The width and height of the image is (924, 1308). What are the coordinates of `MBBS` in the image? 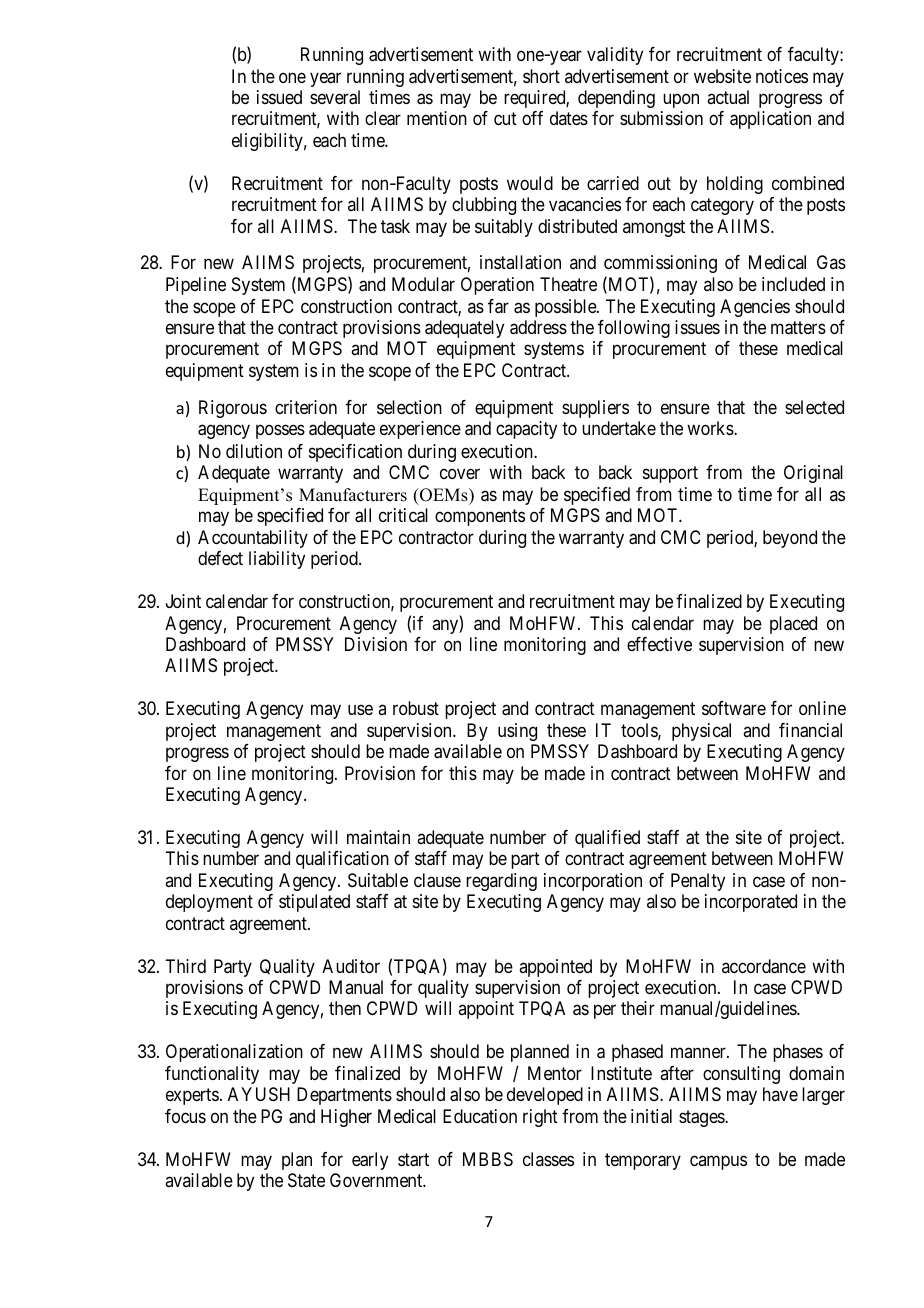 It's located at (488, 1159).
